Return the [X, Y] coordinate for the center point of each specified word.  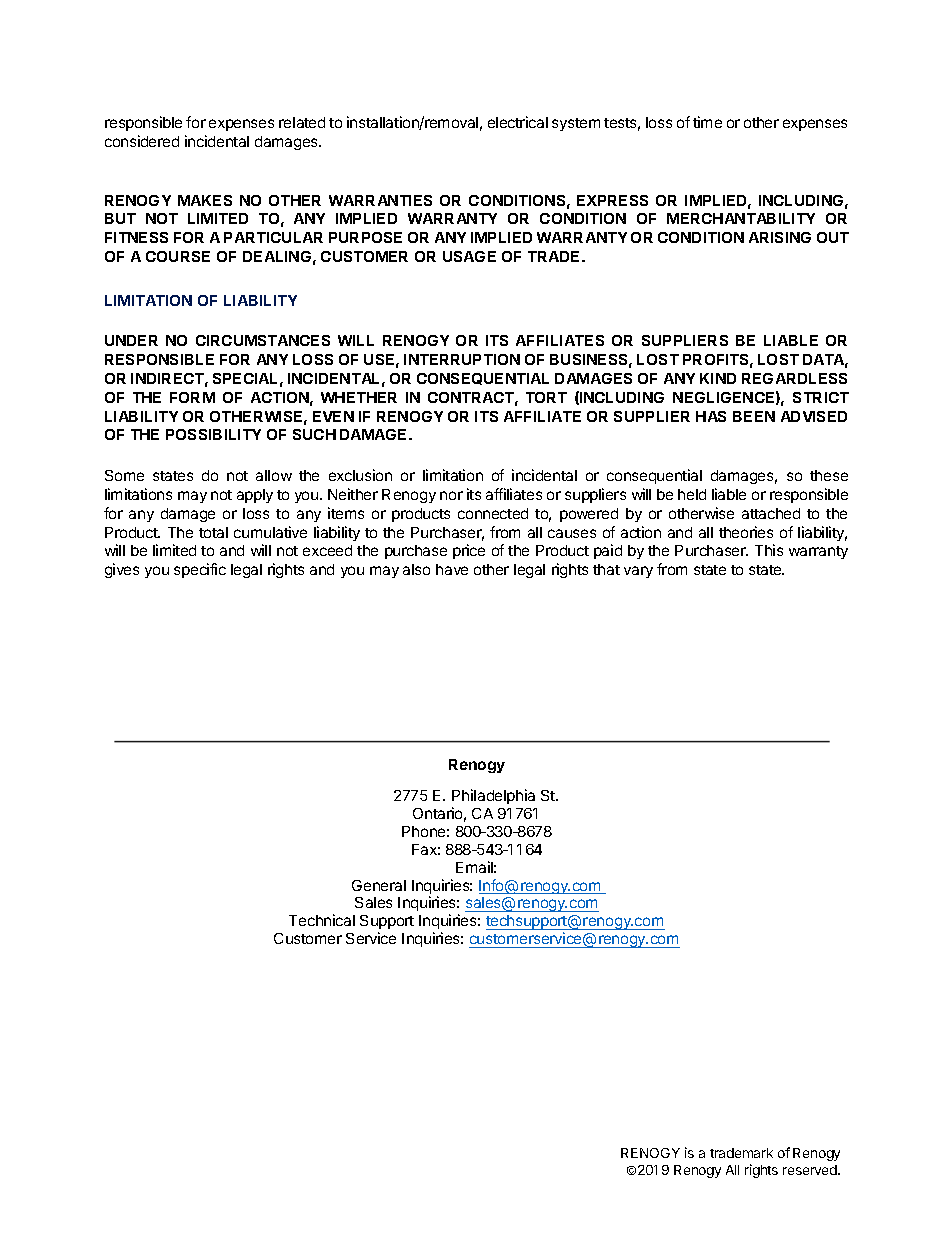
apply [255, 496]
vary [638, 572]
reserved [811, 1170]
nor [451, 495]
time [707, 122]
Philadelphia [493, 796]
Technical [322, 920]
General [379, 885]
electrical [518, 122]
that [606, 569]
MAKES [205, 200]
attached [771, 513]
